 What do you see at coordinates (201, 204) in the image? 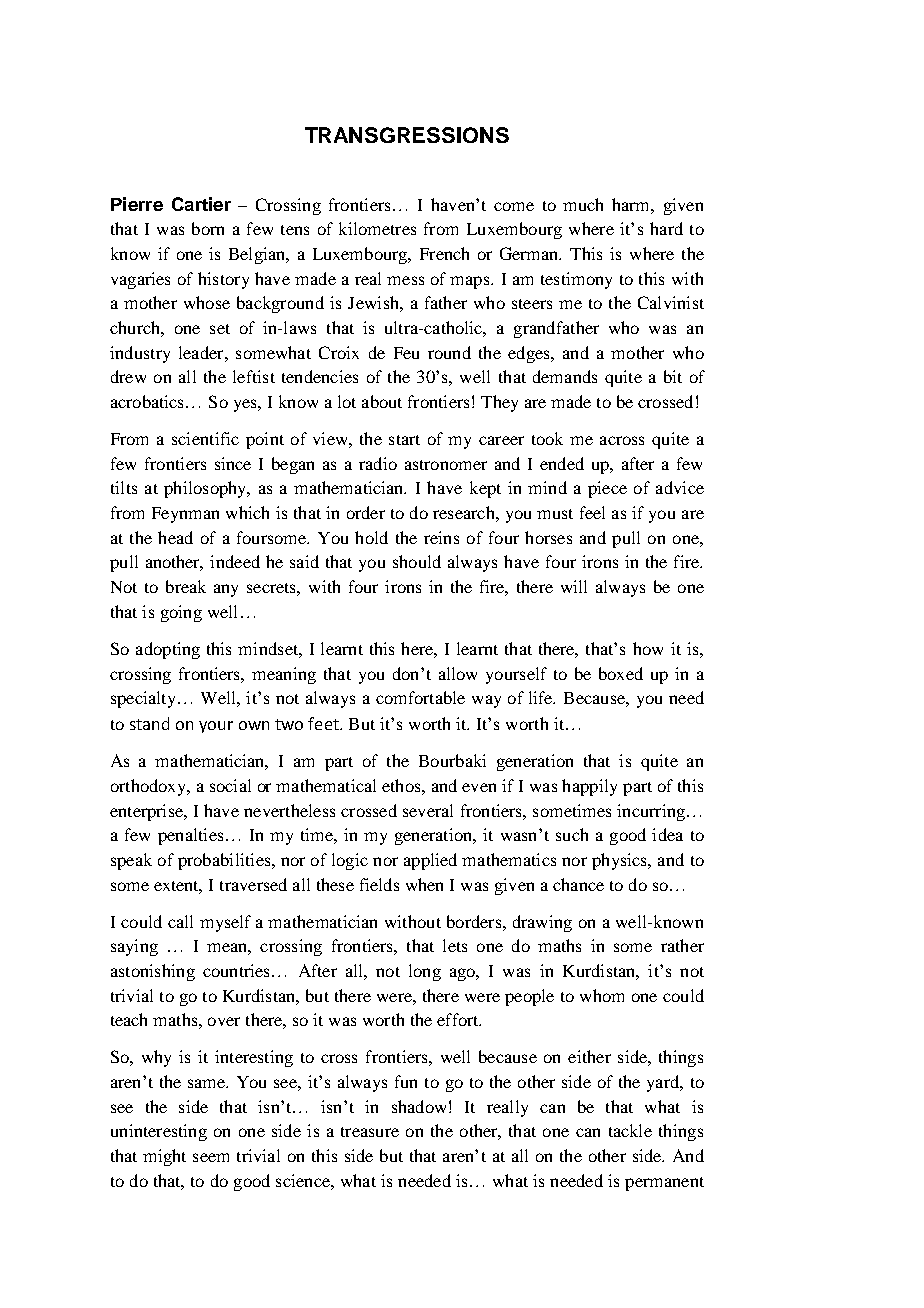
I see `Cartier` at bounding box center [201, 204].
